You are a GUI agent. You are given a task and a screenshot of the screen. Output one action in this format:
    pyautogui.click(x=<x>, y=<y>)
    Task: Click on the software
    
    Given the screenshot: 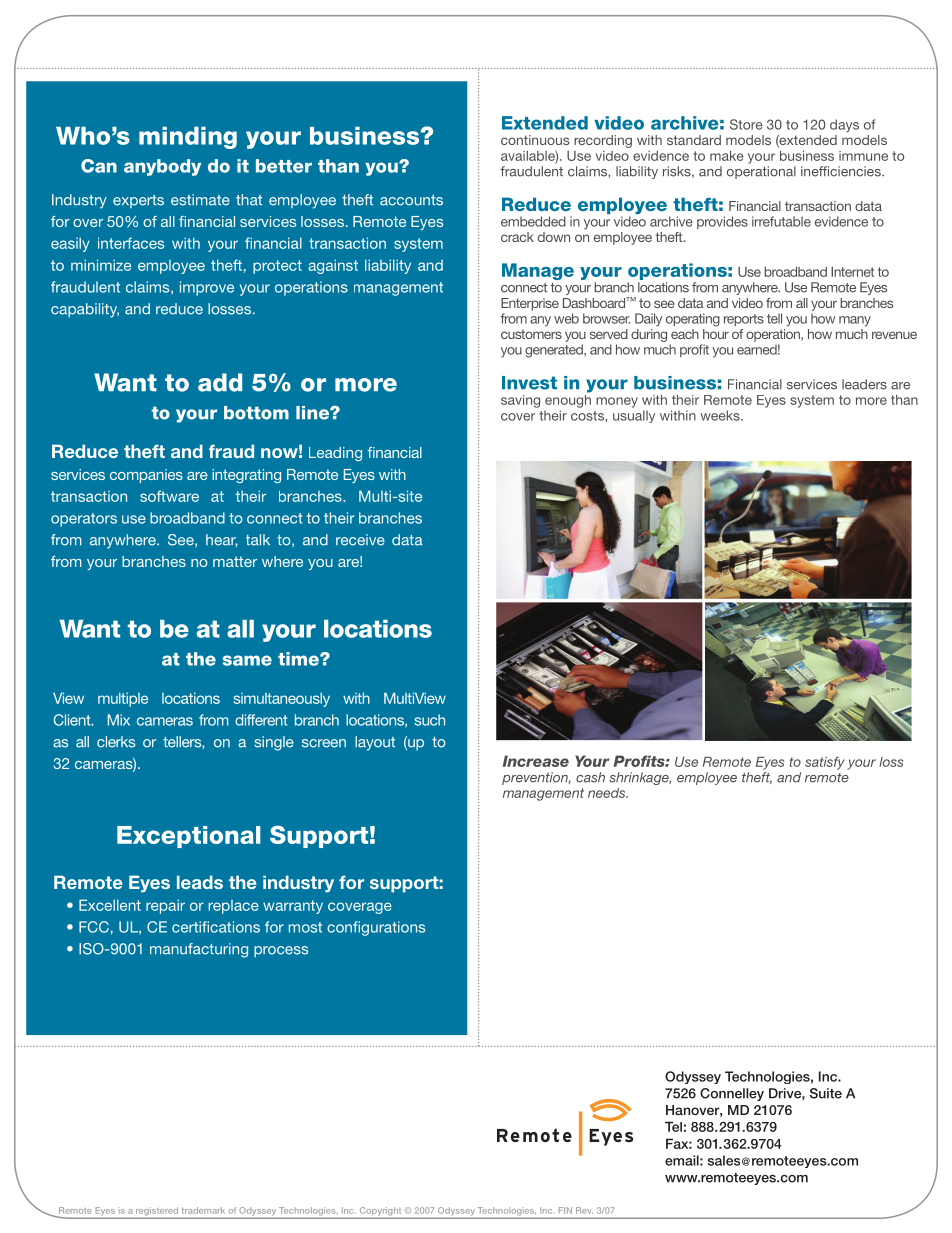 What is the action you would take?
    pyautogui.click(x=169, y=496)
